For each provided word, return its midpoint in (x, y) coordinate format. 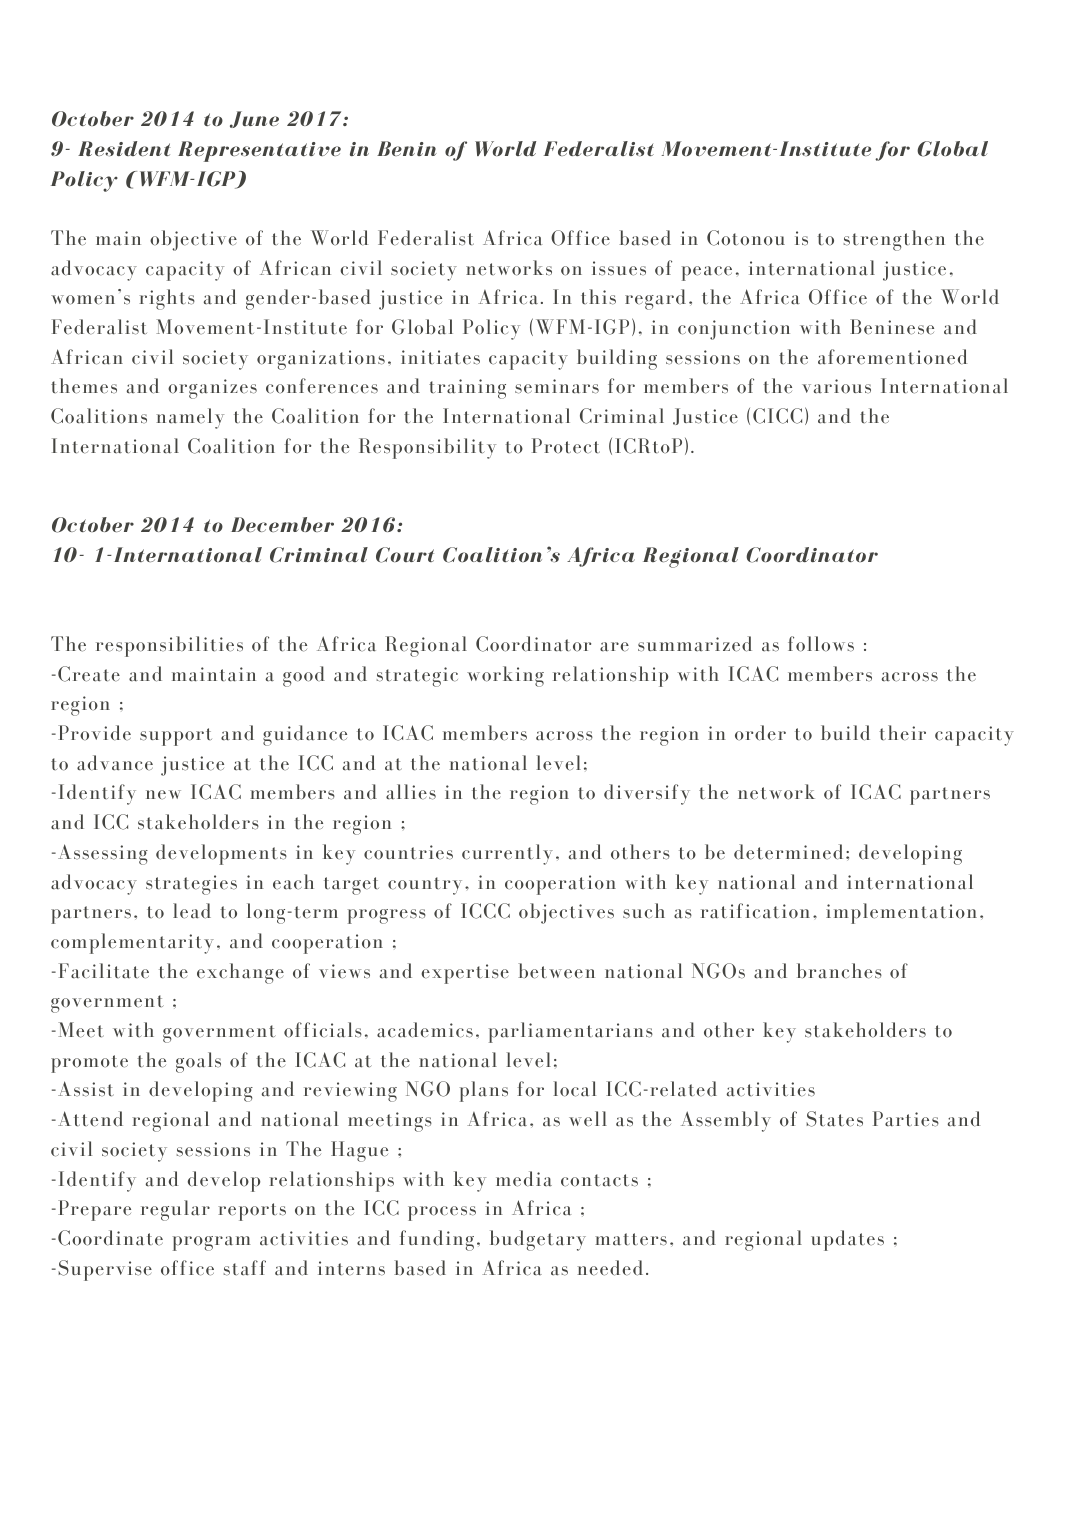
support (176, 737)
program (212, 1243)
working (505, 676)
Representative (259, 151)
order (760, 733)
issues (619, 268)
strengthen (894, 240)
